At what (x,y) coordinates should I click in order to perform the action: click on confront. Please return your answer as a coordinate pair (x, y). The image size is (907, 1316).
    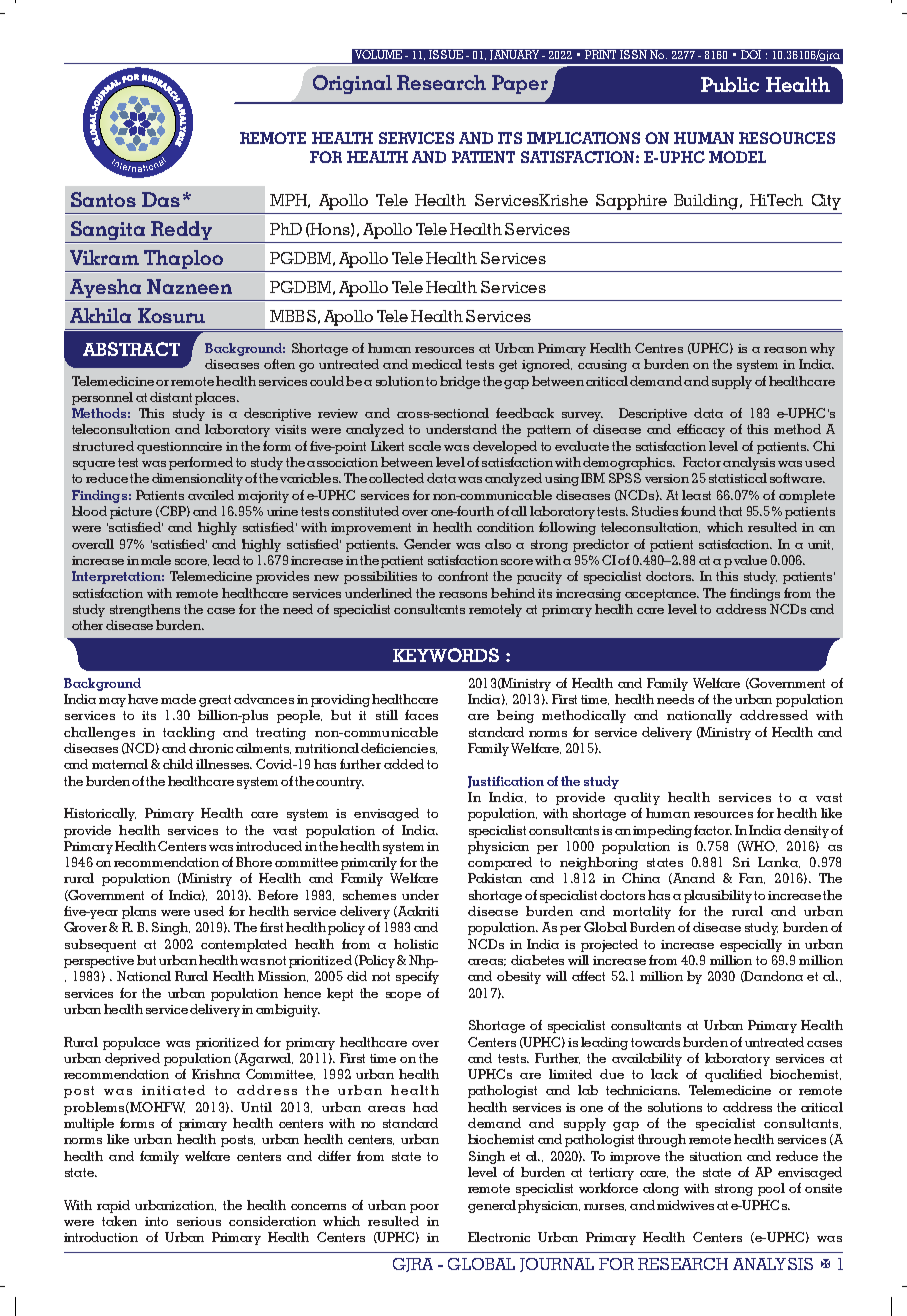
    Looking at the image, I should click on (463, 576).
